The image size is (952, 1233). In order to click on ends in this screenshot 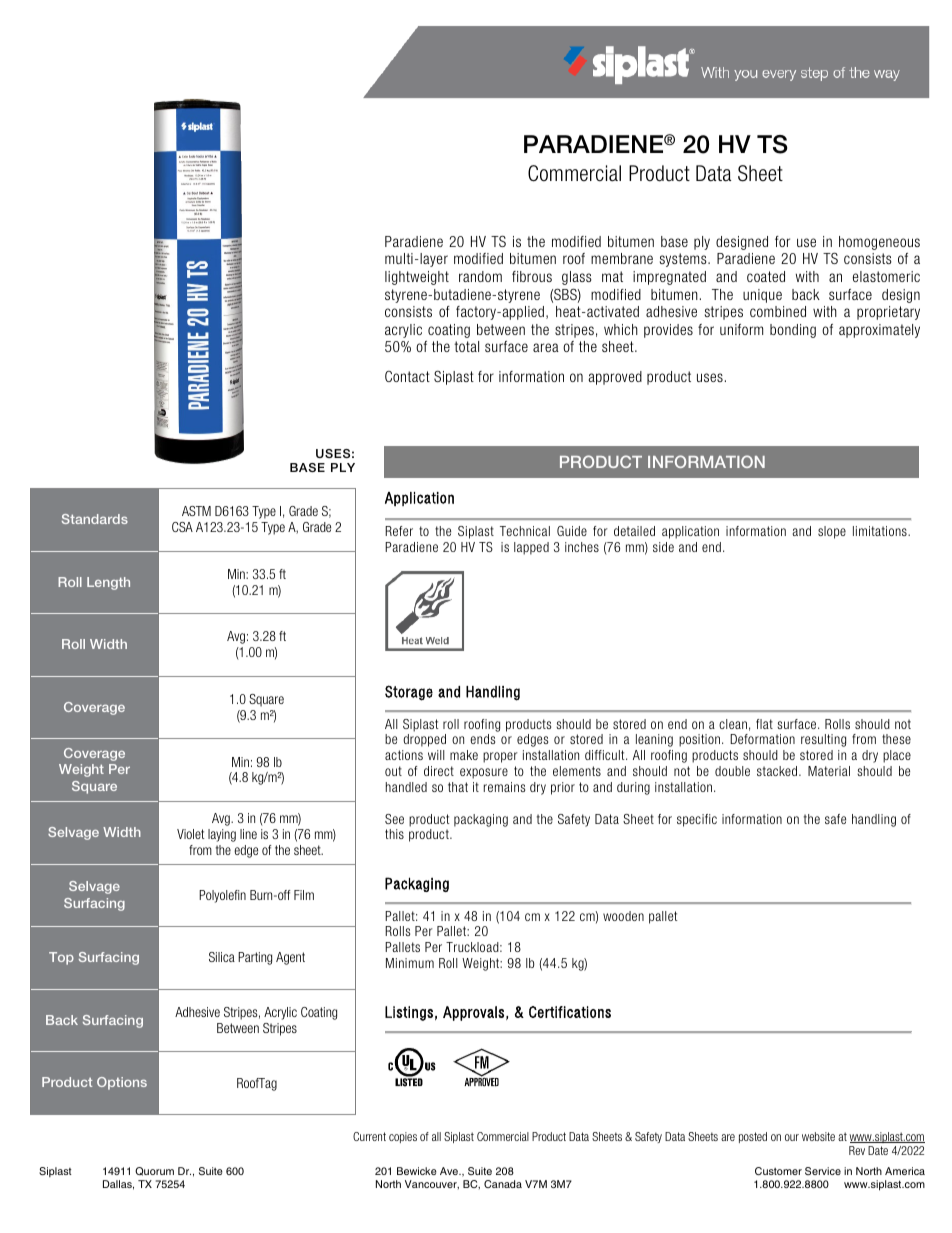, I will do `click(482, 739)`.
